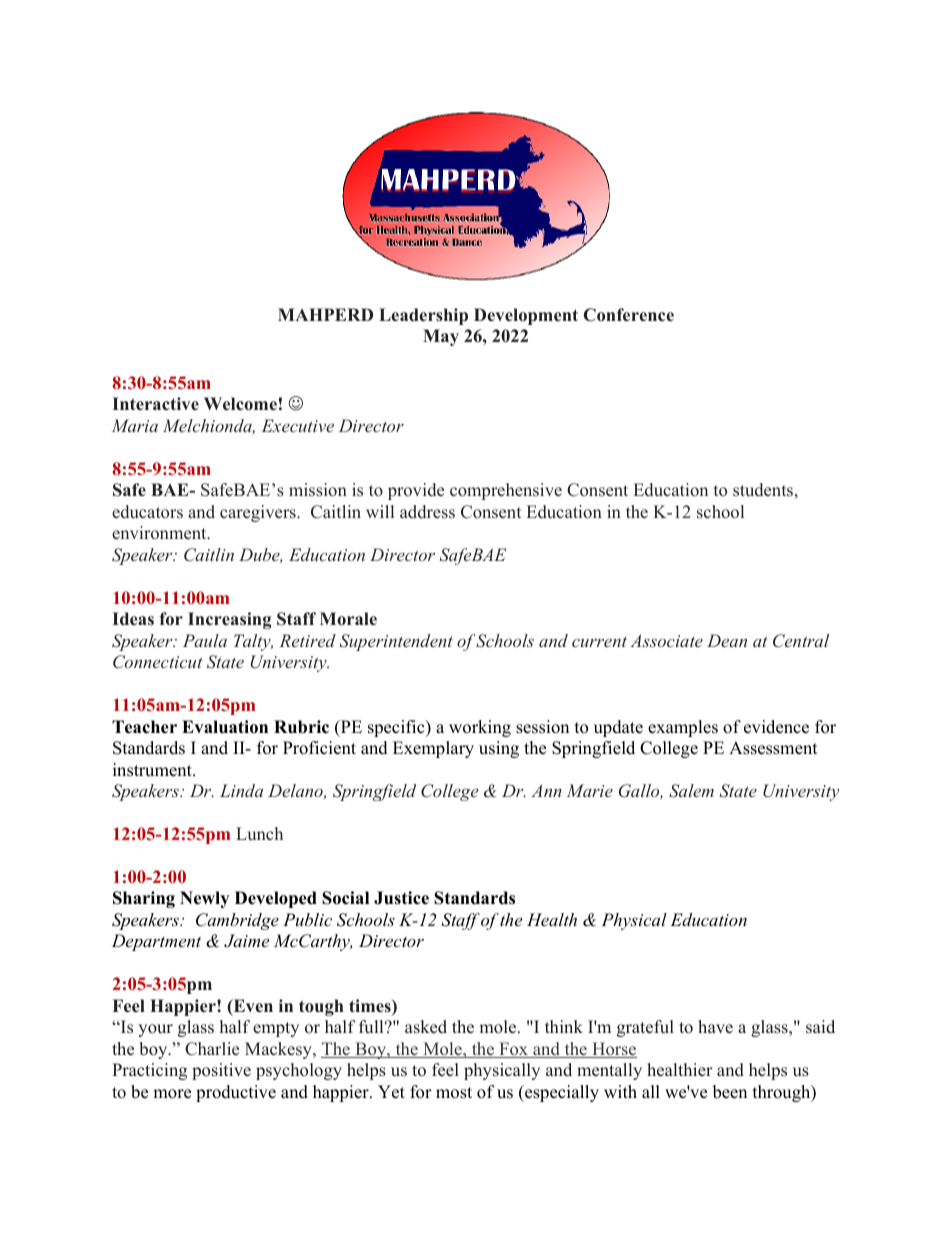 Image resolution: width=952 pixels, height=1233 pixels. What do you see at coordinates (801, 641) in the screenshot?
I see `Central` at bounding box center [801, 641].
